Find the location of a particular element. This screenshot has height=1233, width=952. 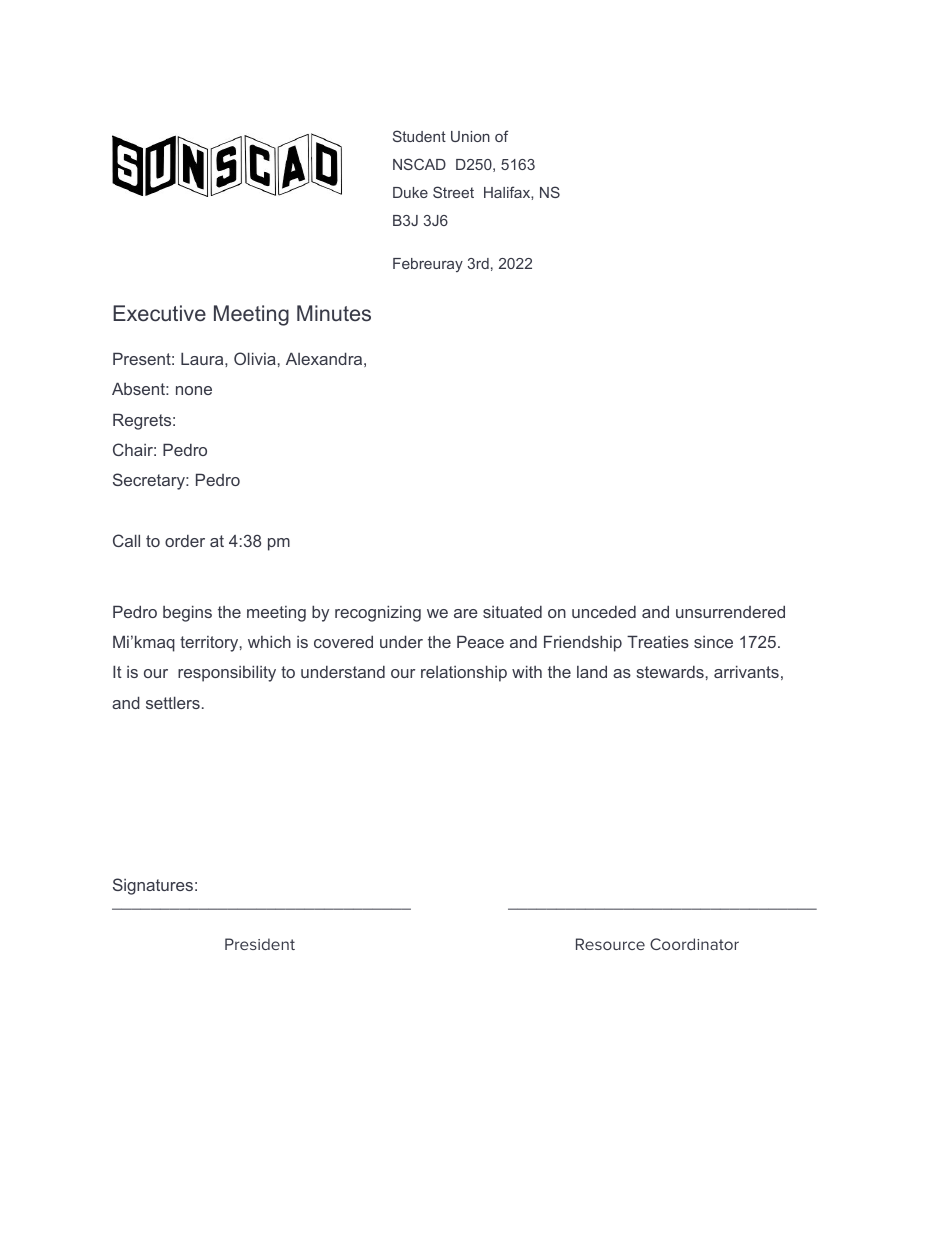

President is located at coordinates (260, 944).
